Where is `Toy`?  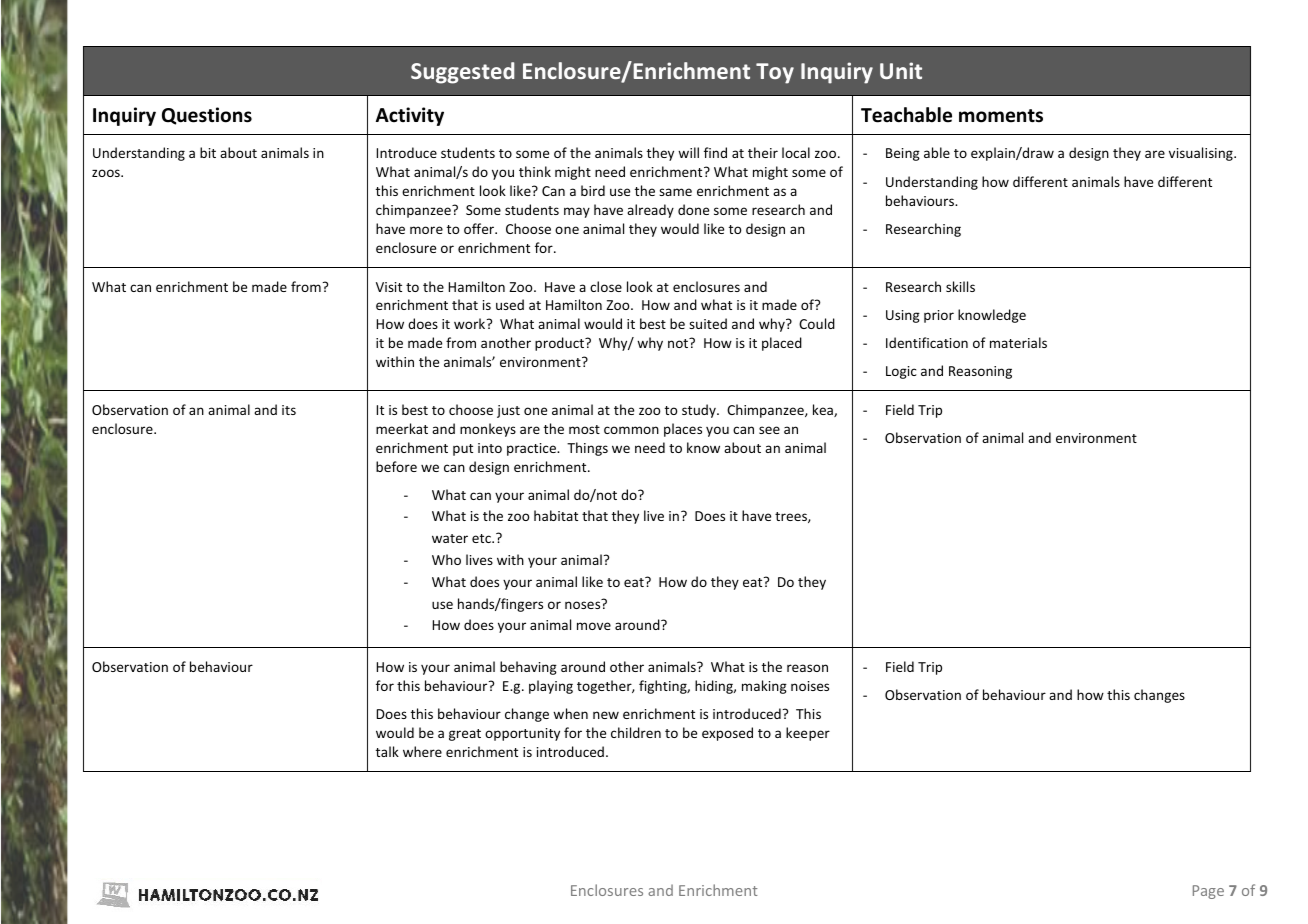
Toy is located at coordinates (775, 73).
